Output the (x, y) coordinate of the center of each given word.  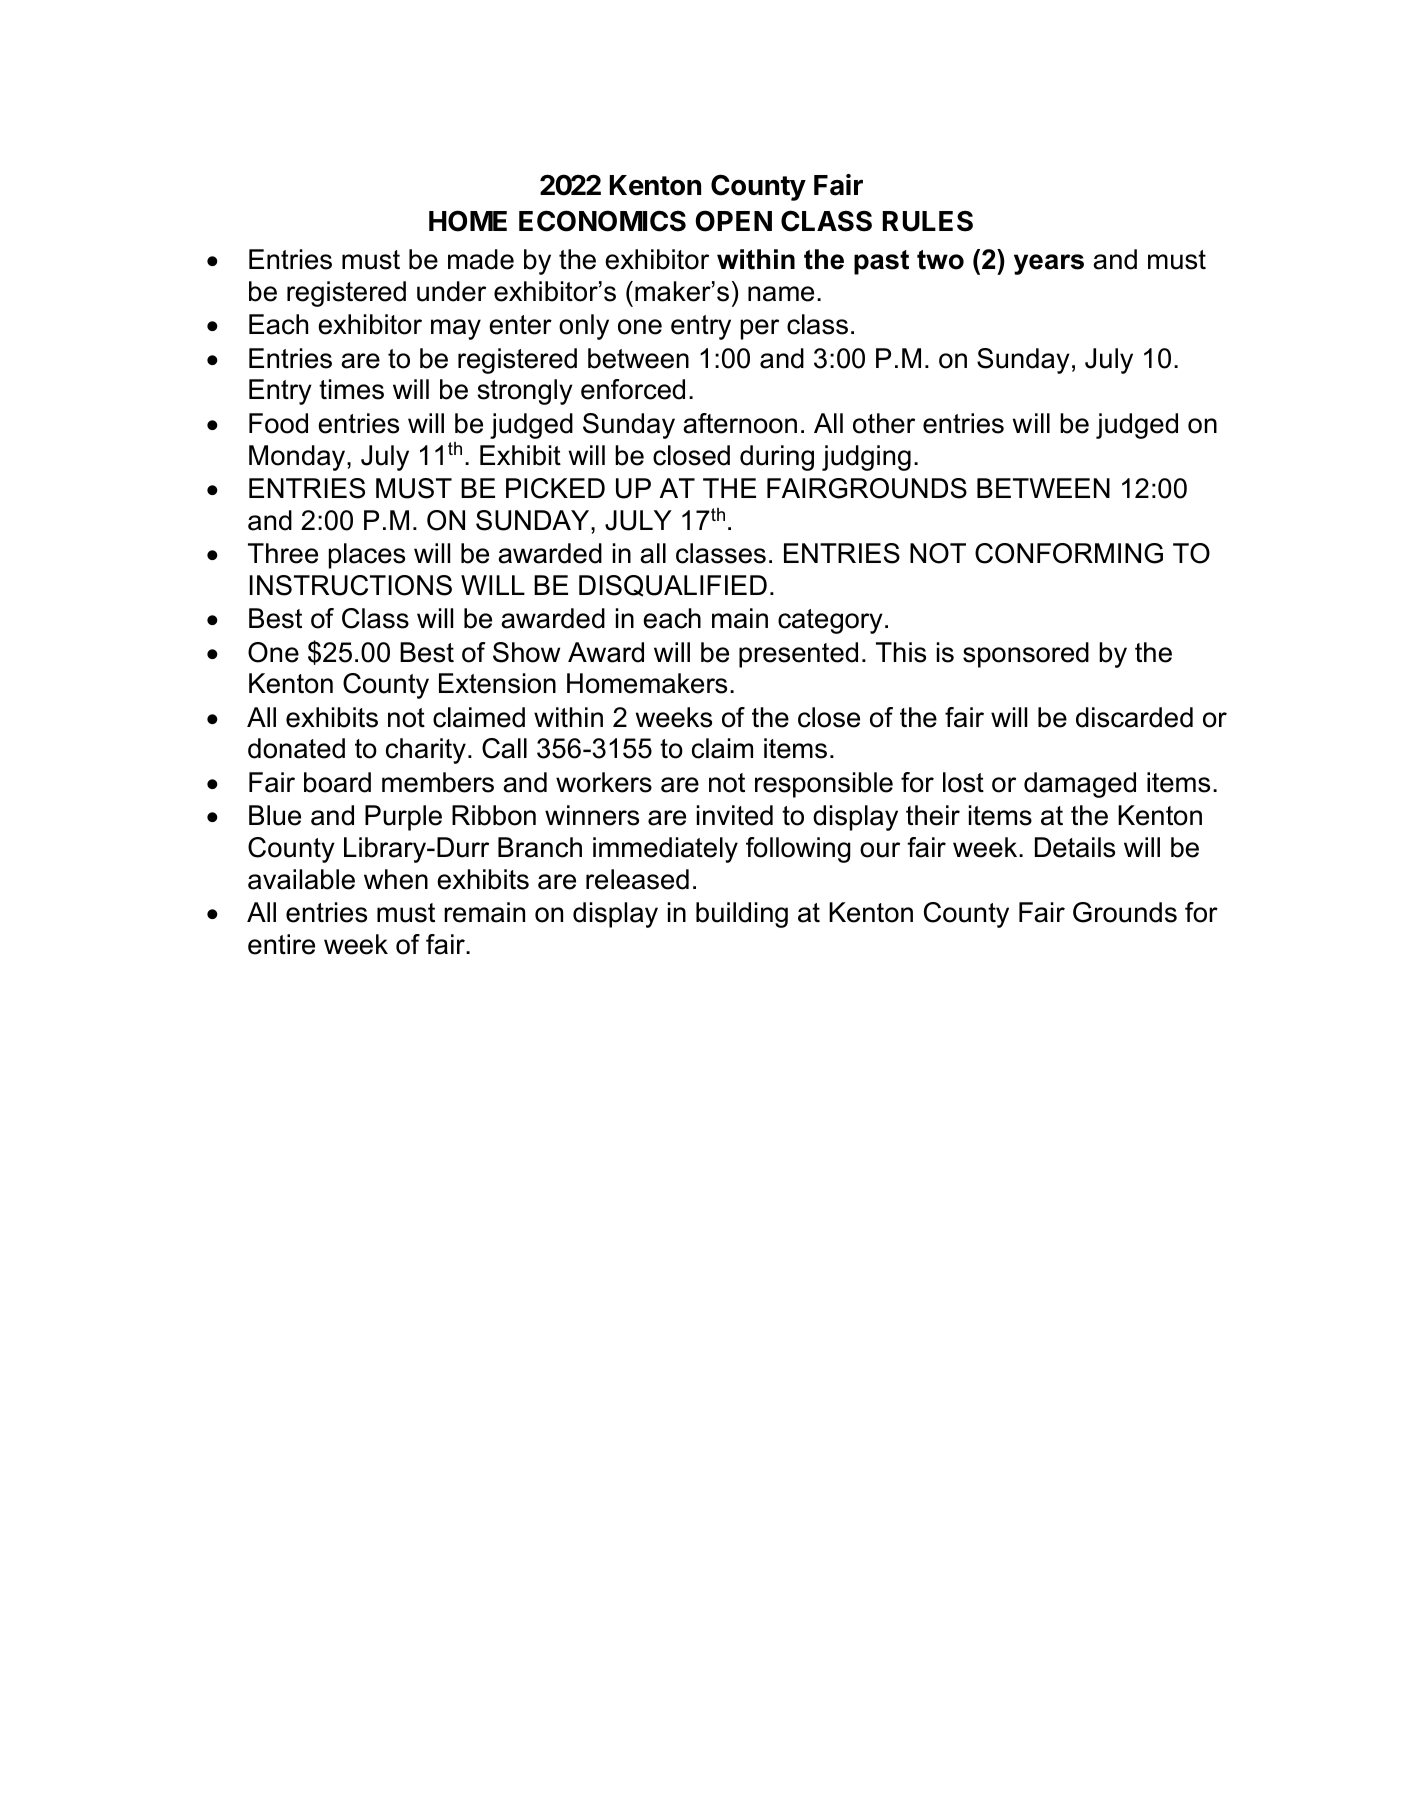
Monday (298, 458)
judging (866, 458)
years (1049, 264)
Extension (497, 683)
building (742, 915)
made (481, 259)
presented (798, 655)
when (396, 879)
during (777, 458)
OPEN (733, 221)
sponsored (1026, 655)
